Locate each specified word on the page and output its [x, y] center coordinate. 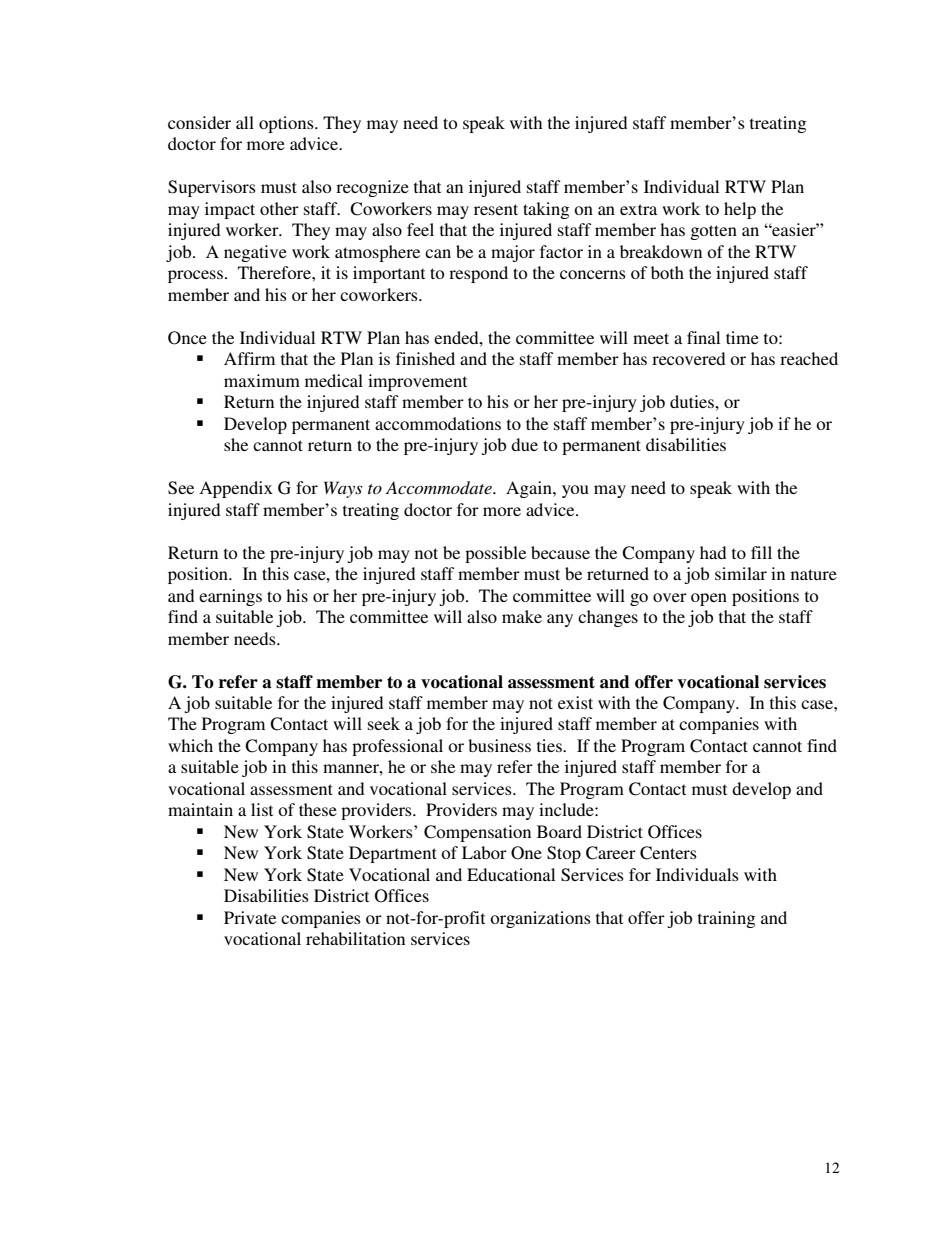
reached [809, 358]
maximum [262, 380]
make [522, 616]
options [287, 124]
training [726, 919]
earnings [230, 597]
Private [250, 917]
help [740, 210]
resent [496, 209]
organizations [540, 919]
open [709, 599]
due [524, 444]
